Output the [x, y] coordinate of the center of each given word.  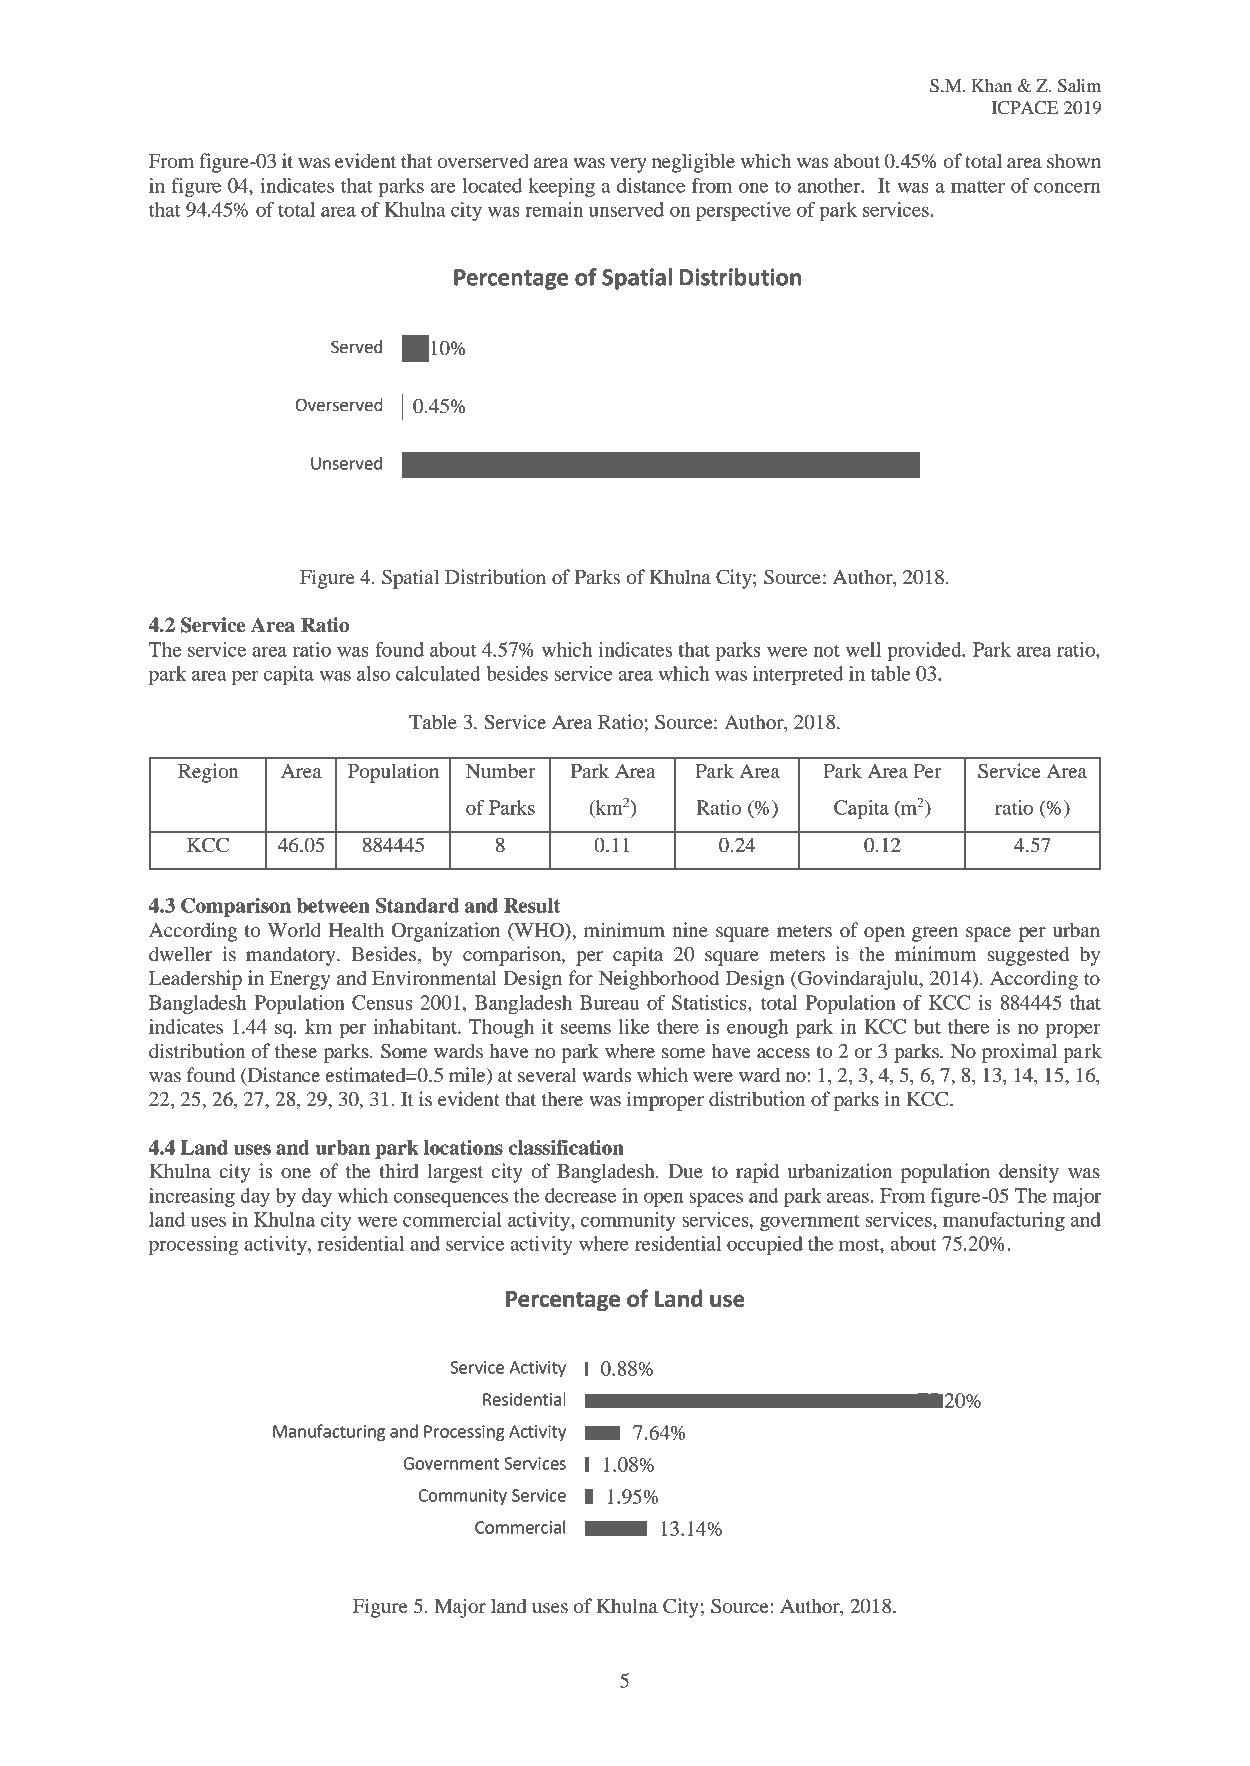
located [492, 185]
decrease [580, 1195]
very [628, 165]
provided [925, 651]
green [935, 934]
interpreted [798, 675]
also [373, 673]
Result [532, 905]
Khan [991, 85]
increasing [192, 1197]
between [333, 905]
